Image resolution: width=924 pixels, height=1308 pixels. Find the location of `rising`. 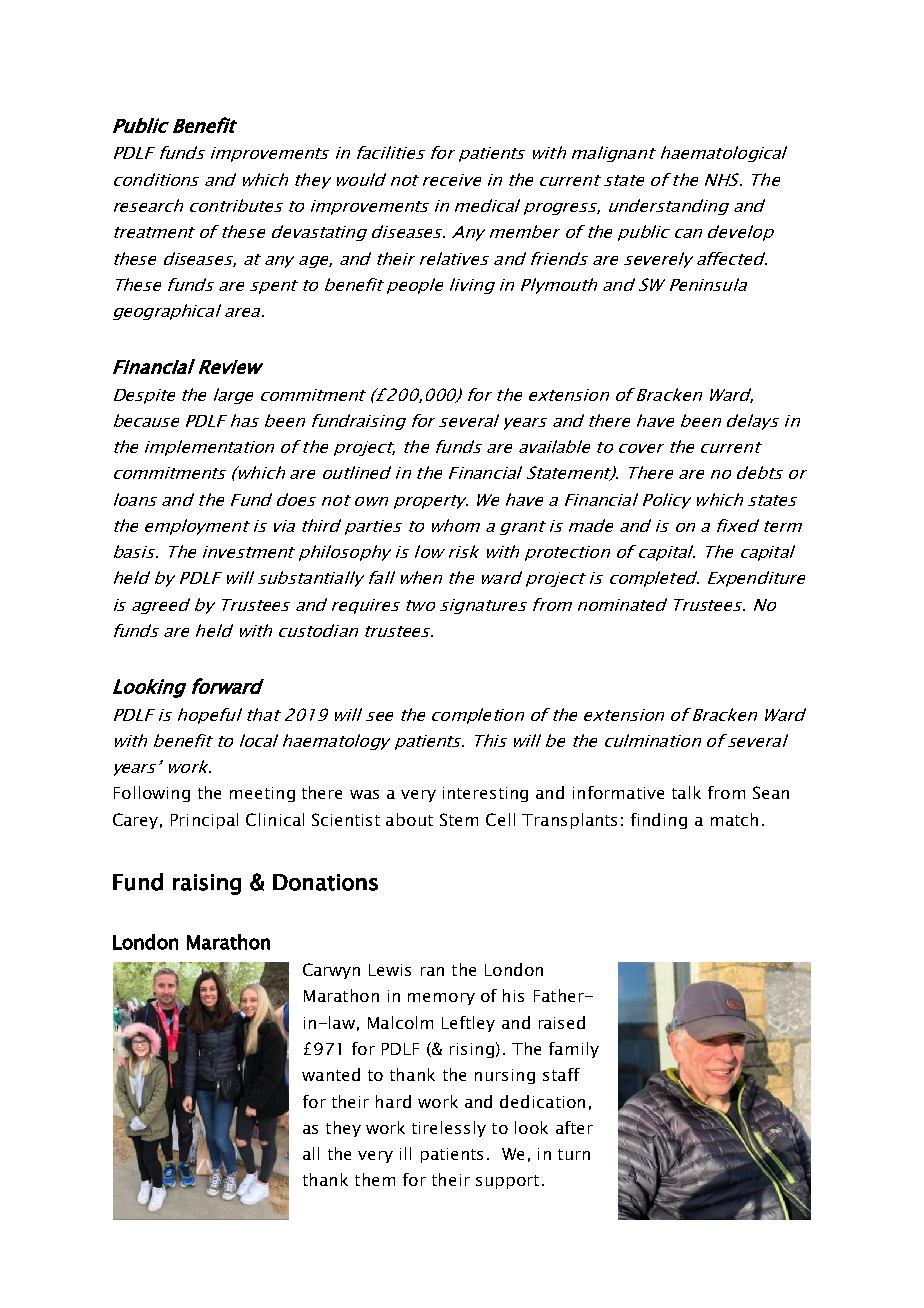

rising is located at coordinates (472, 1050).
